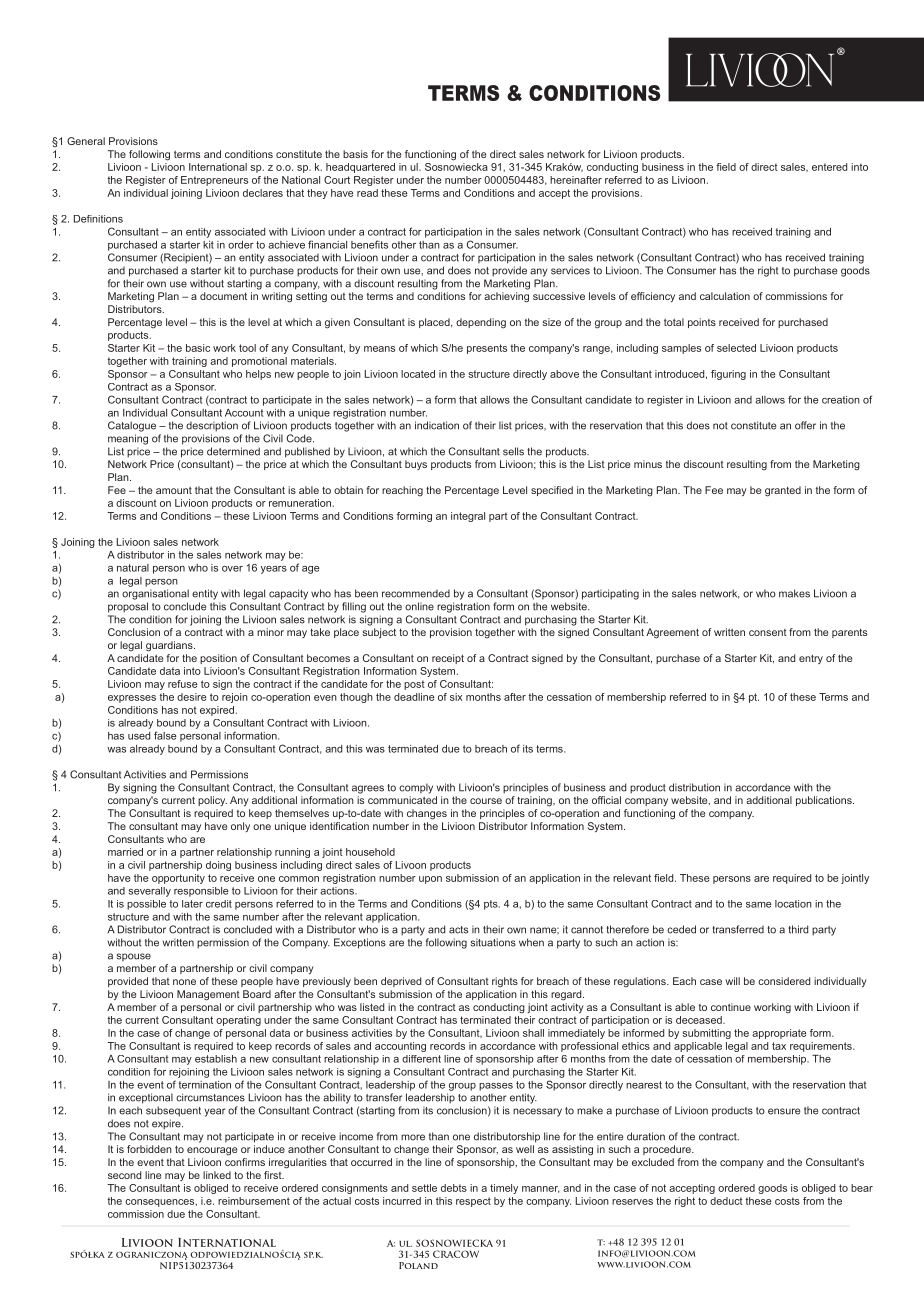 This screenshot has height=1304, width=924. Describe the element at coordinates (254, 1201) in the screenshot. I see `reimbursement` at that location.
